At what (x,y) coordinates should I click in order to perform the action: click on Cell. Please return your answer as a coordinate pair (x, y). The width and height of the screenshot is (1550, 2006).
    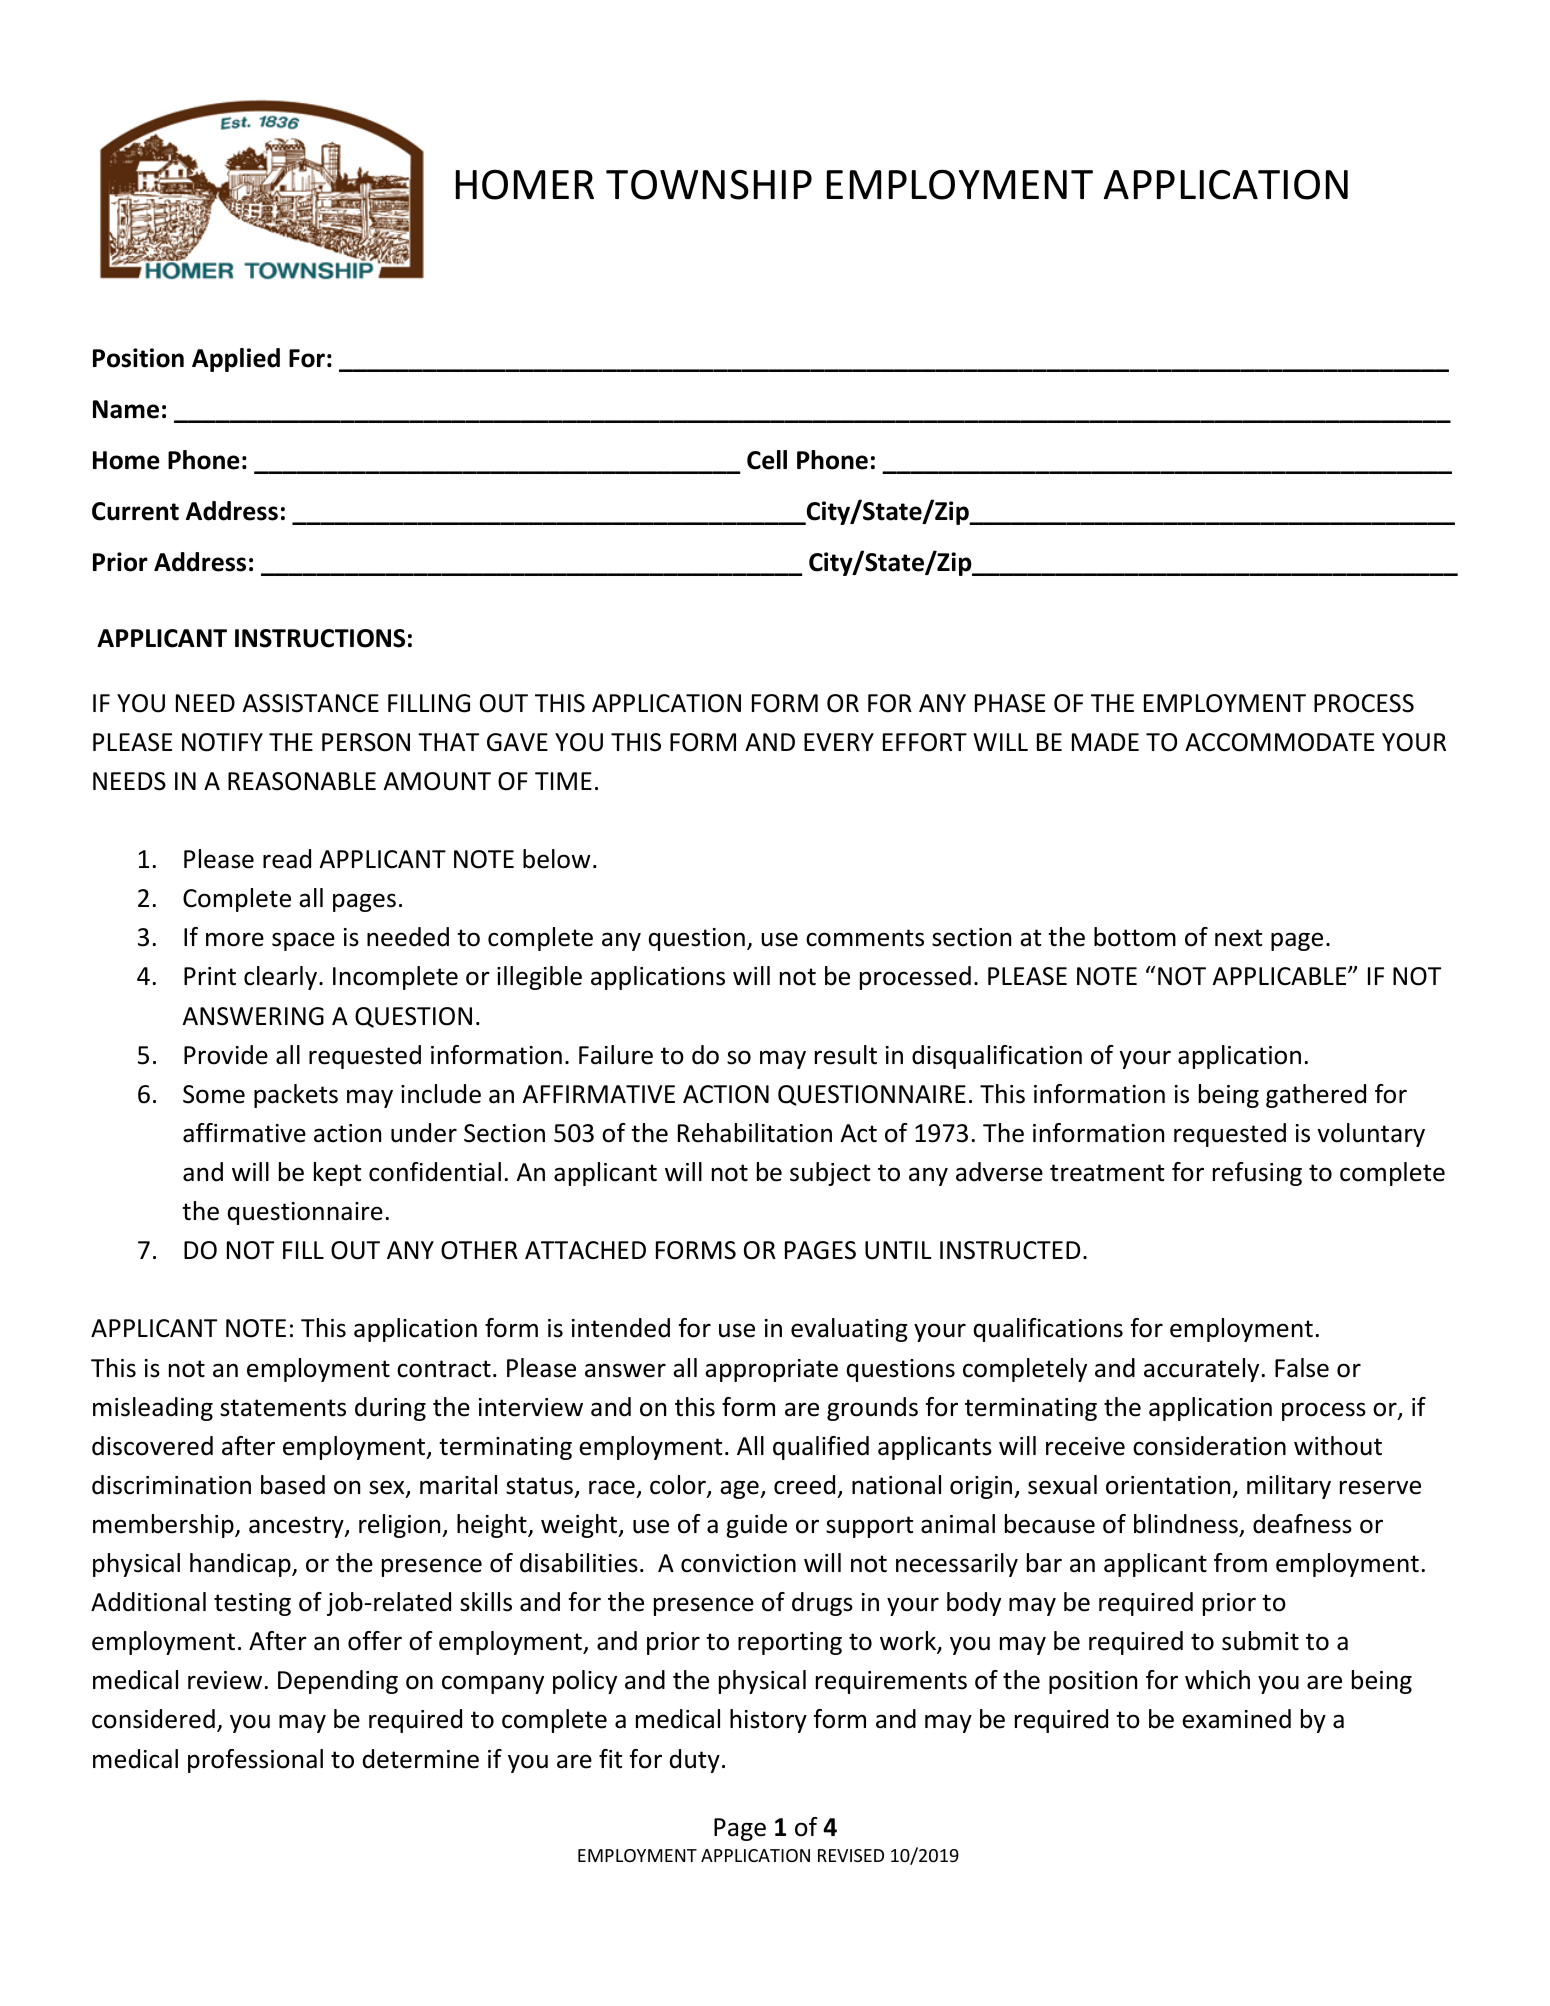
    Looking at the image, I should click on (767, 460).
